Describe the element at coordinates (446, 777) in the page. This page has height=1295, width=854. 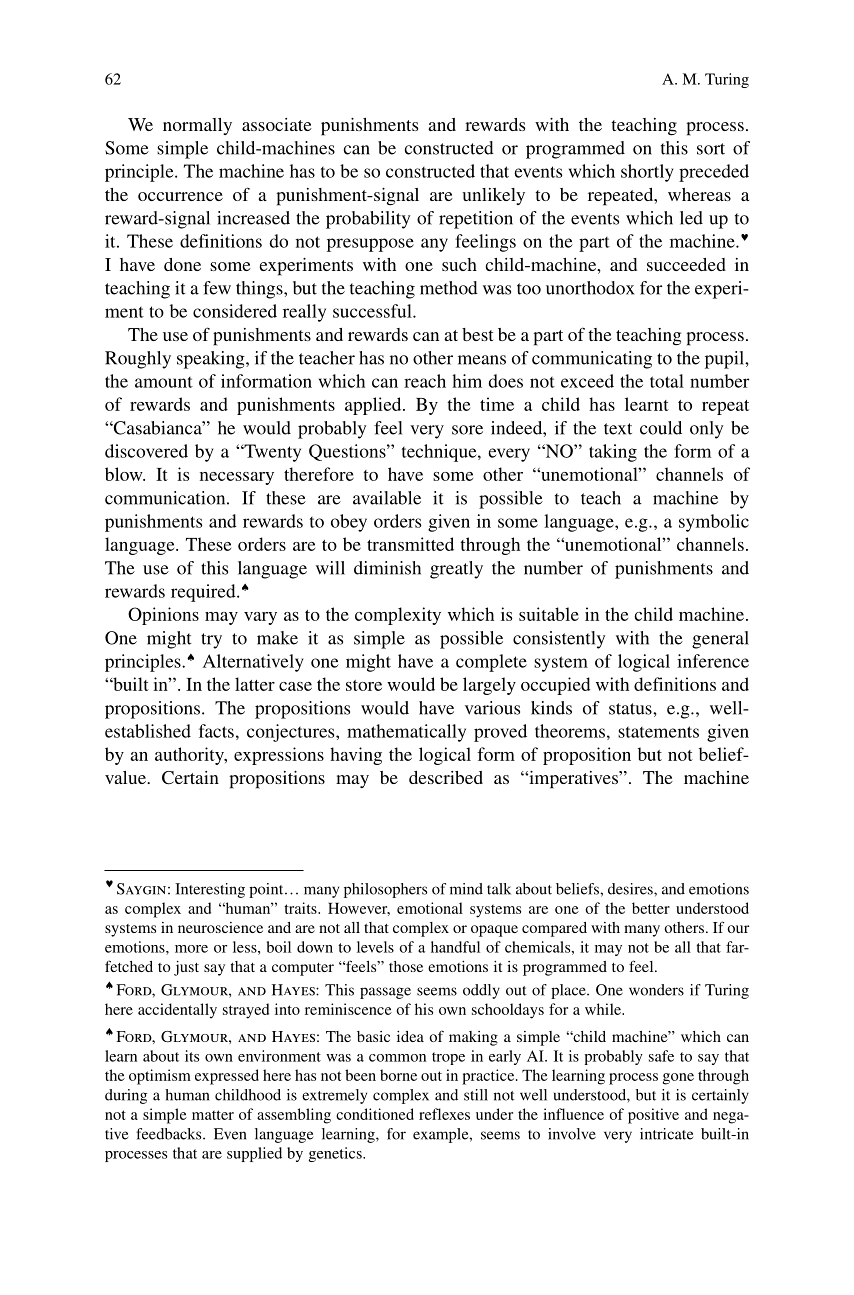
I see `described` at that location.
